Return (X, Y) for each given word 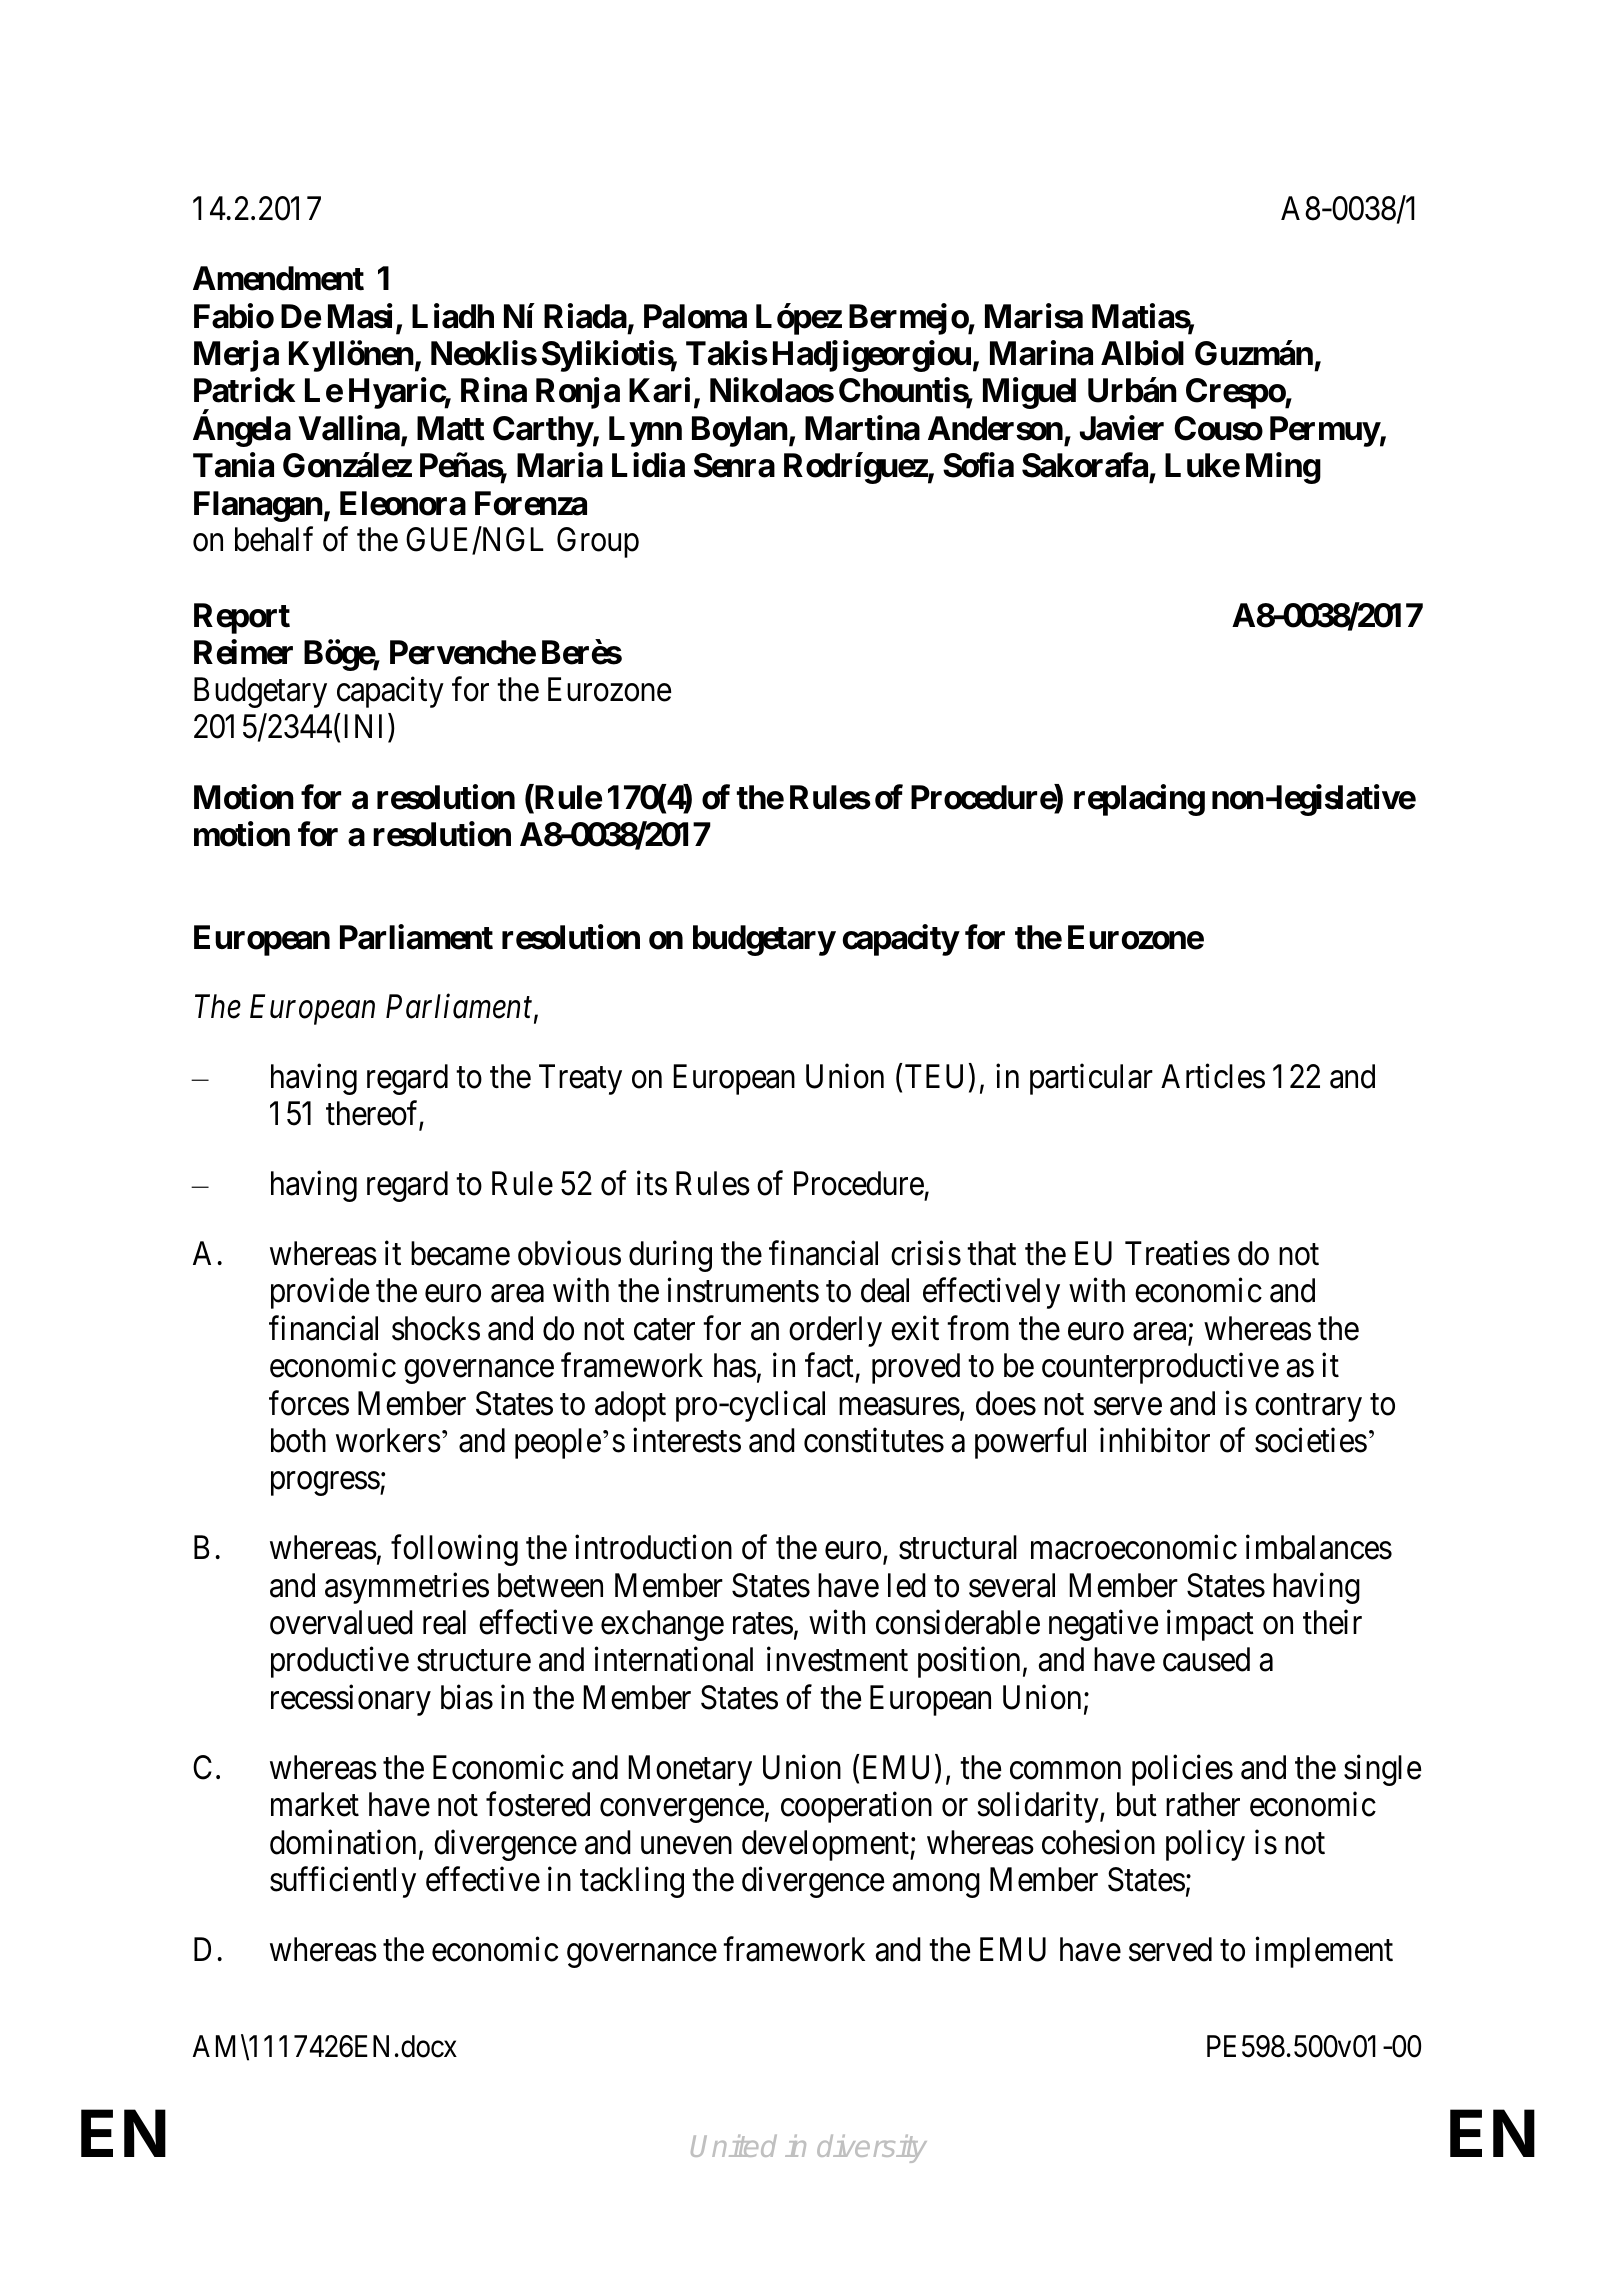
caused (1206, 1659)
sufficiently (343, 1882)
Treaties (1177, 1253)
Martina (862, 428)
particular (1091, 1079)
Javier (1122, 428)
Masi (360, 316)
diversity (872, 2149)
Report (242, 618)
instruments (743, 1290)
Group (598, 542)
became (460, 1253)
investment (837, 1659)
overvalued (341, 1622)
